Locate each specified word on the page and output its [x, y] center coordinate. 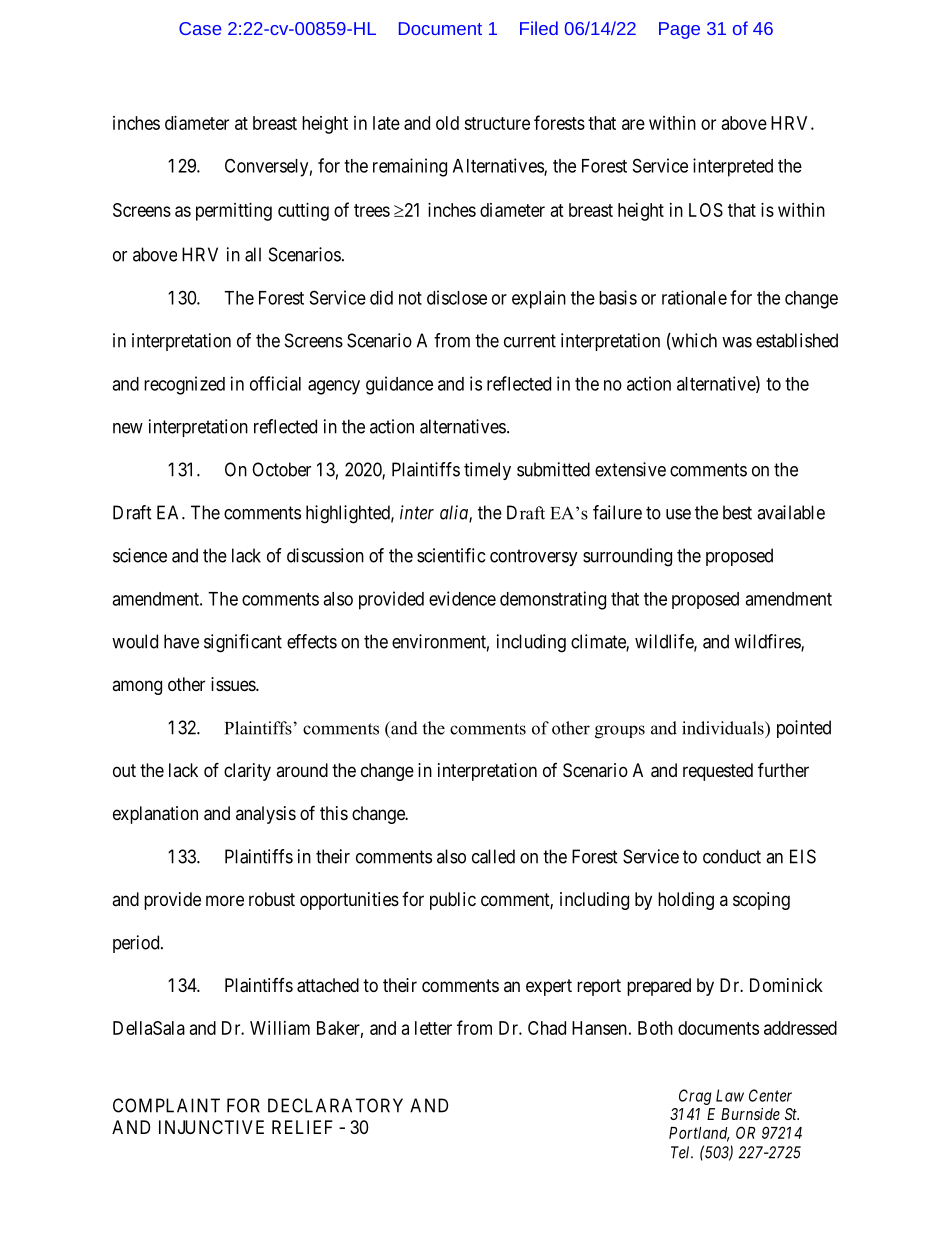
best [737, 512]
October [281, 469]
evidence [462, 598]
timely [487, 471]
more [225, 900]
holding [686, 901]
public [453, 901]
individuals [724, 728]
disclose [457, 297]
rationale [694, 297]
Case [200, 28]
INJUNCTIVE [211, 1127]
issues [234, 684]
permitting [234, 212]
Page [679, 30]
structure [497, 123]
